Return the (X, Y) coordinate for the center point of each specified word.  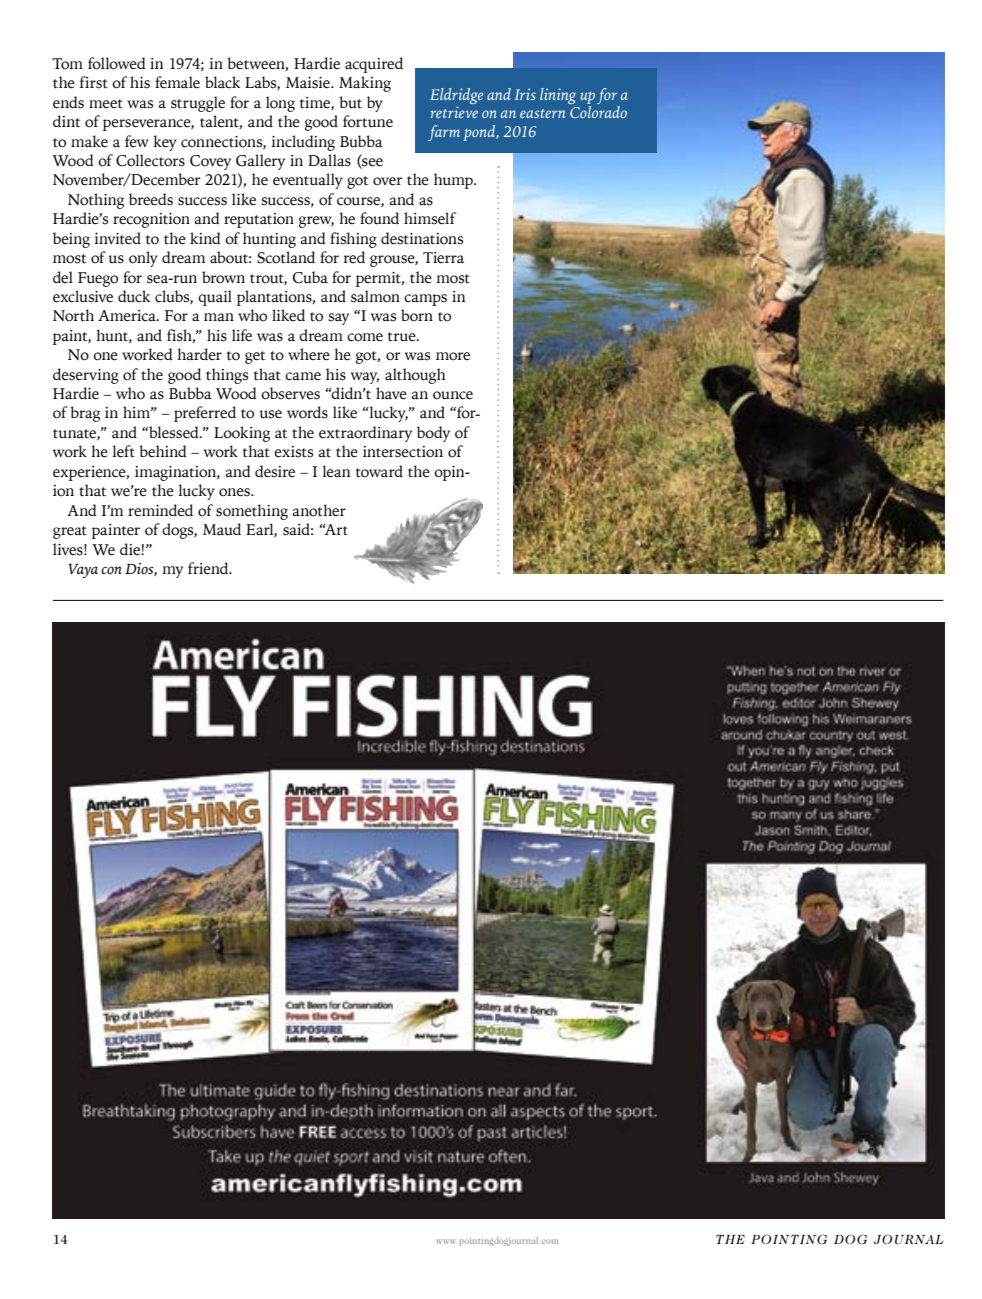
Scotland (286, 257)
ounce (453, 395)
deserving (86, 376)
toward (379, 471)
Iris (525, 94)
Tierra (443, 258)
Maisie (309, 83)
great (70, 532)
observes (290, 393)
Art (334, 530)
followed (117, 63)
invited (118, 238)
